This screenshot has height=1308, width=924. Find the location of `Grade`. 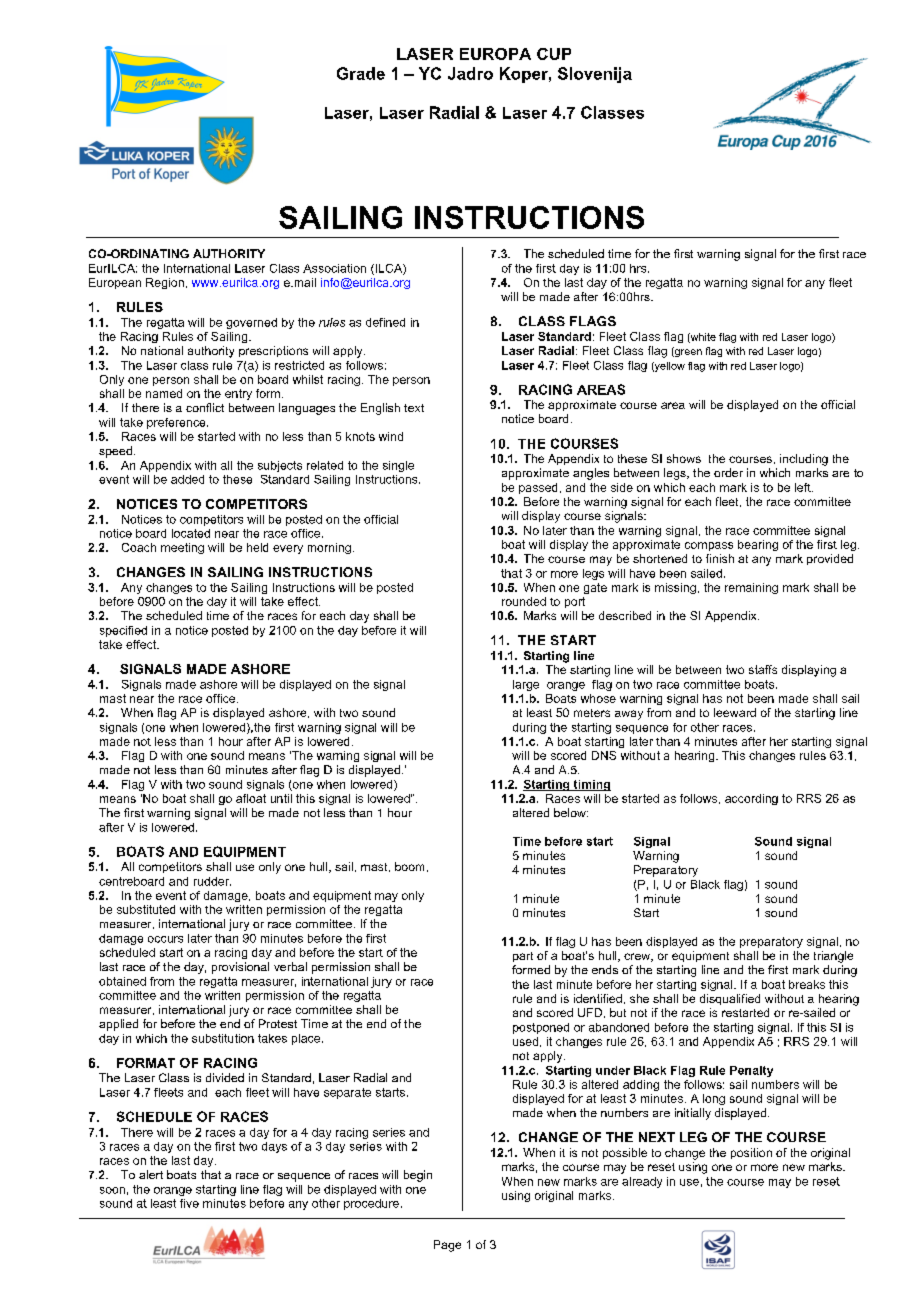

Grade is located at coordinates (361, 73).
